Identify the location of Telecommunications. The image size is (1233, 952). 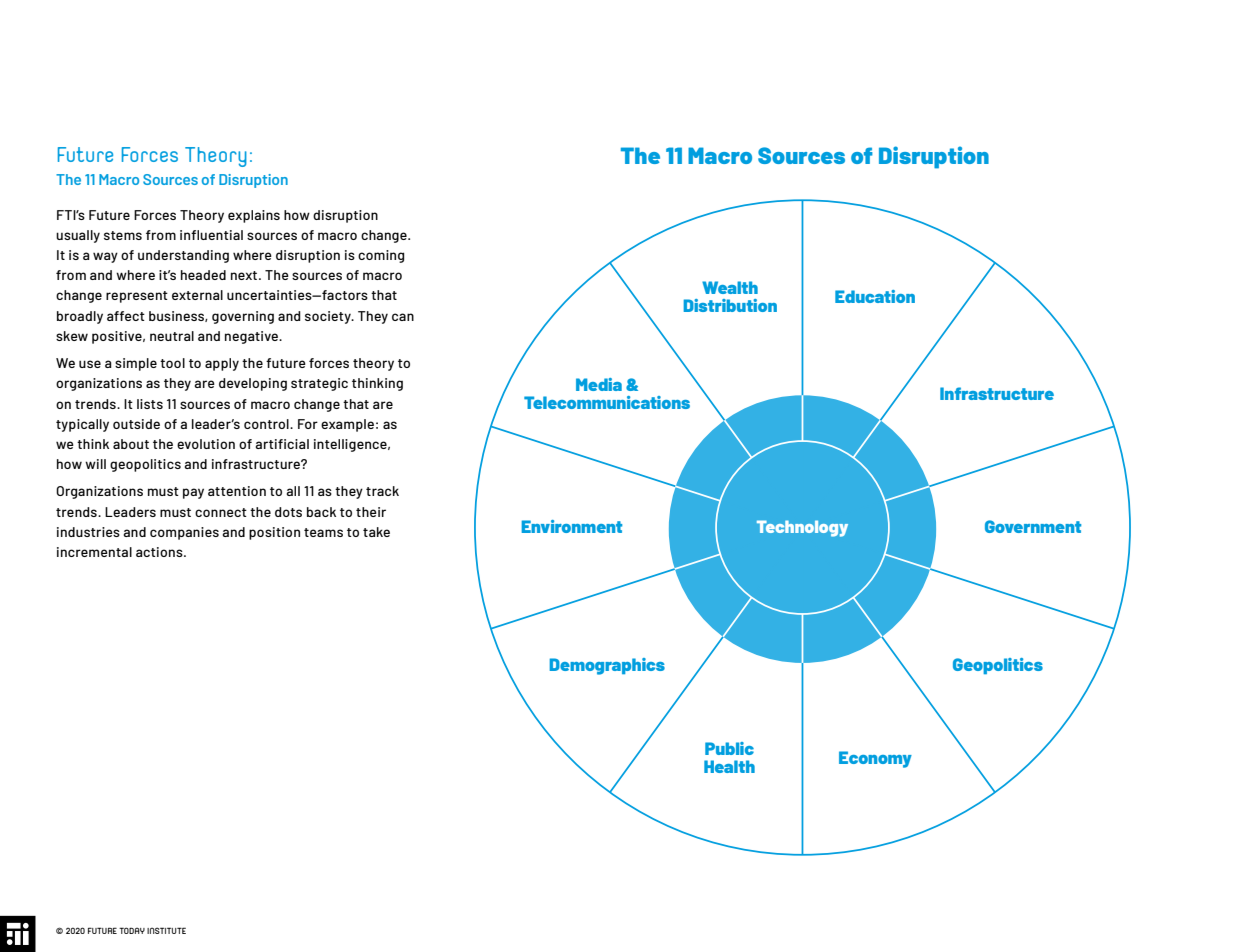
(607, 402).
